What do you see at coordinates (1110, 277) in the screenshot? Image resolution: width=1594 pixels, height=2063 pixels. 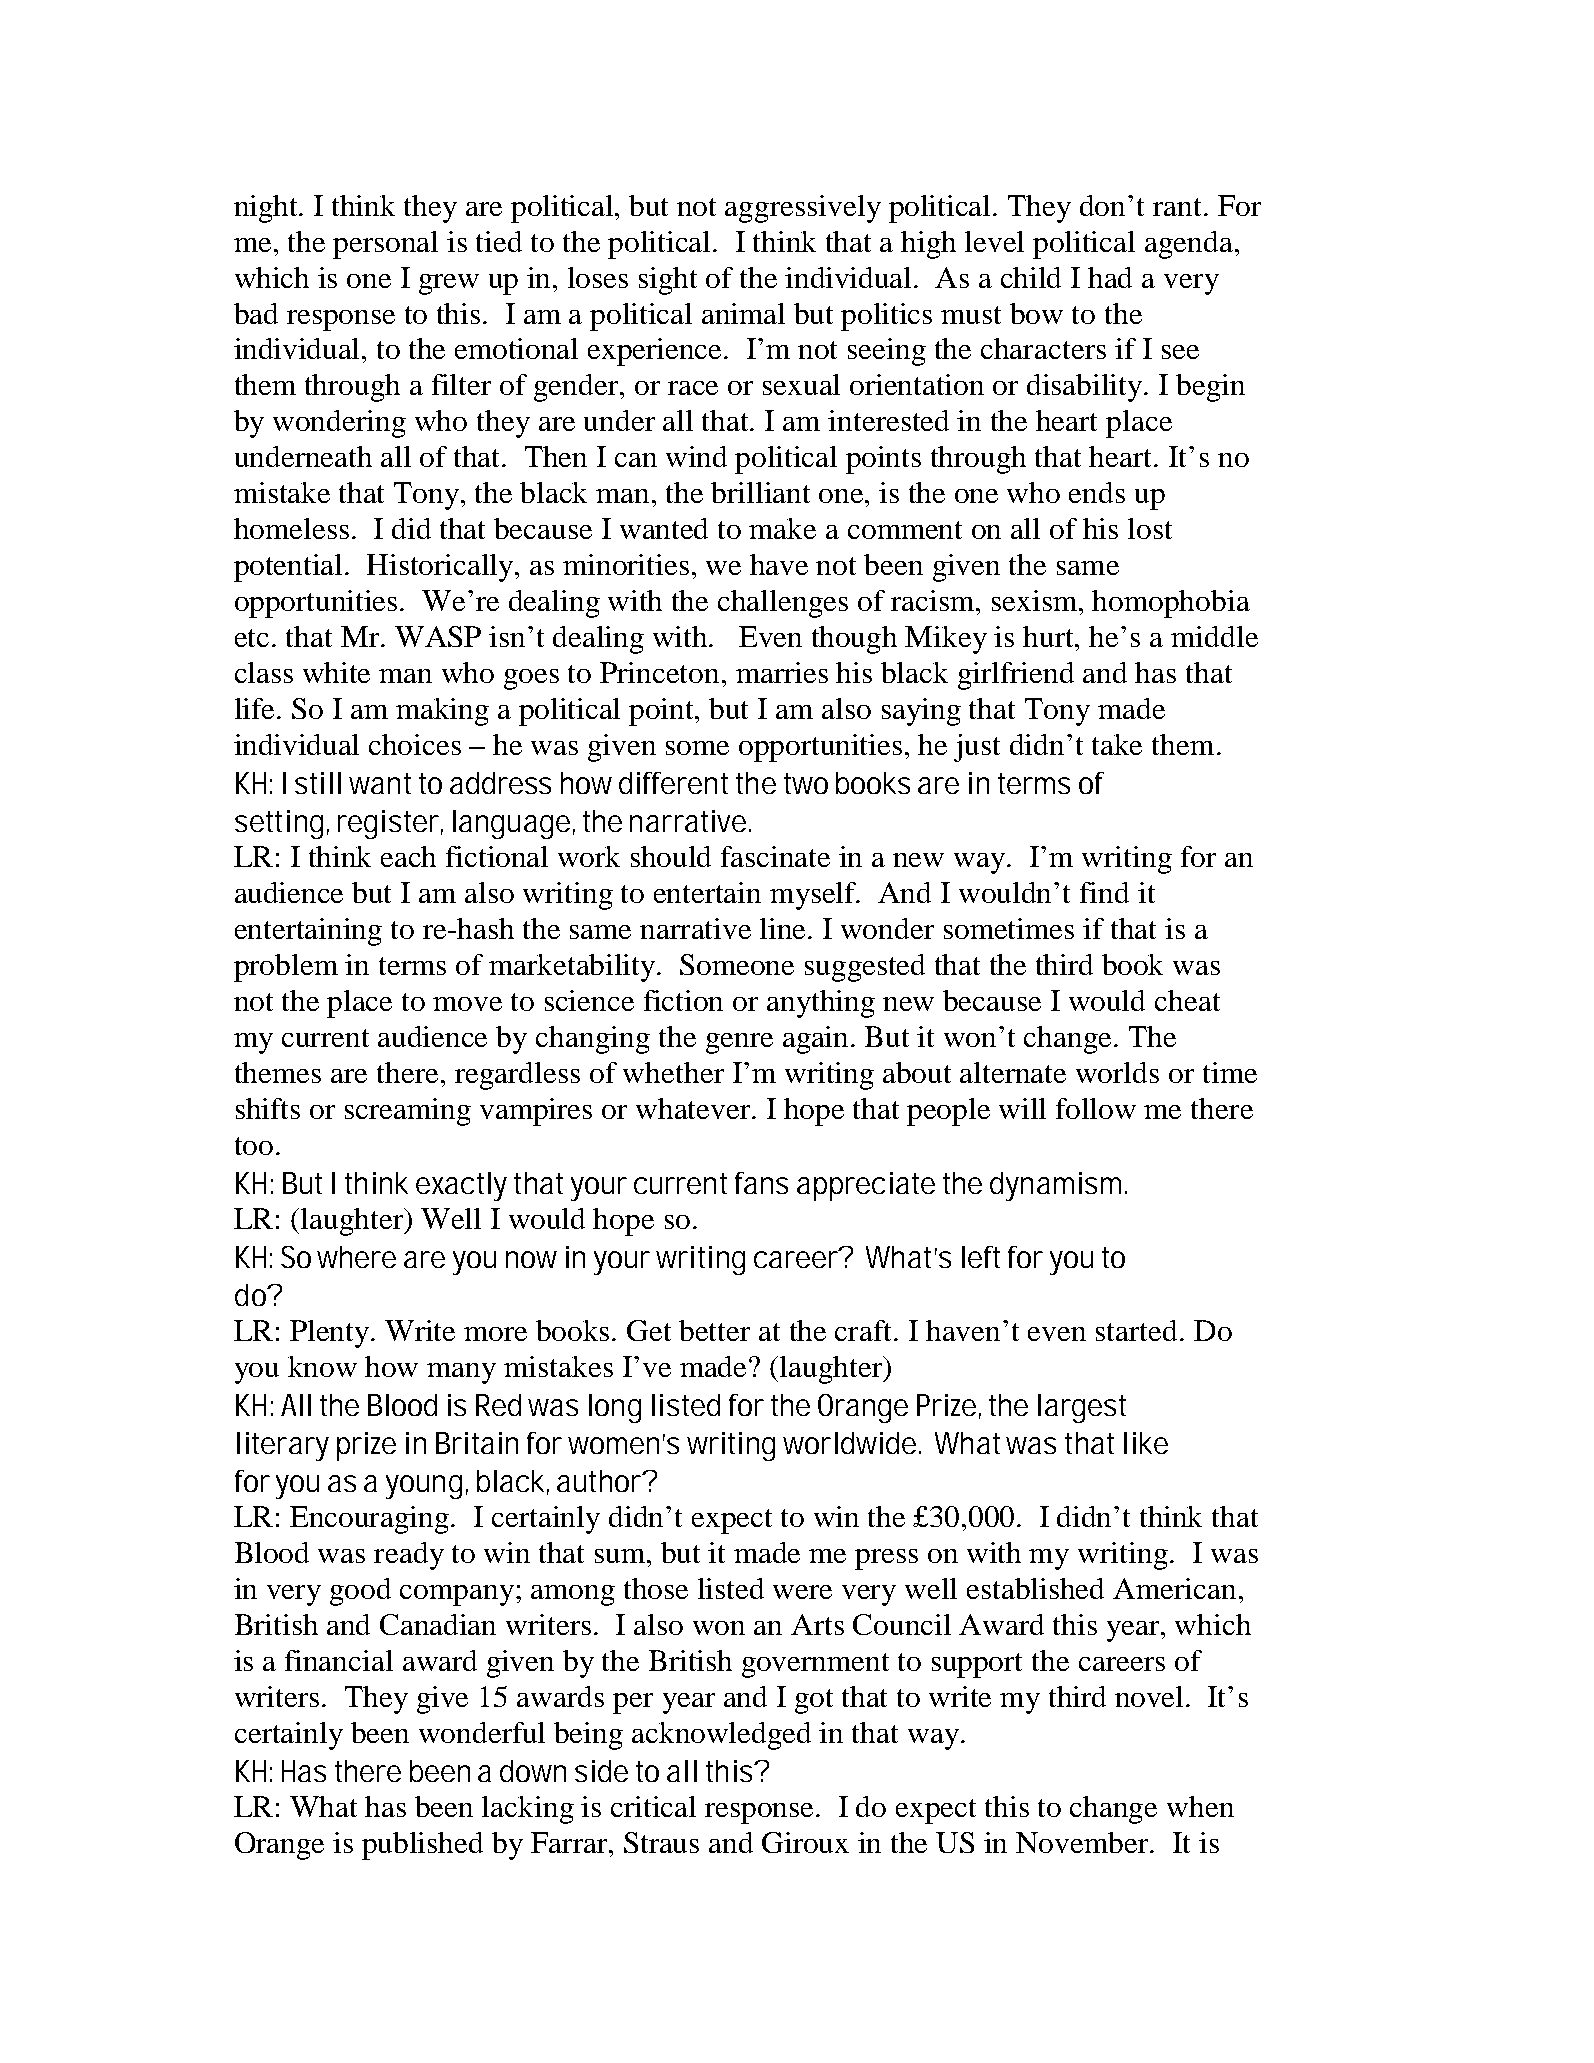 I see `had` at bounding box center [1110, 277].
